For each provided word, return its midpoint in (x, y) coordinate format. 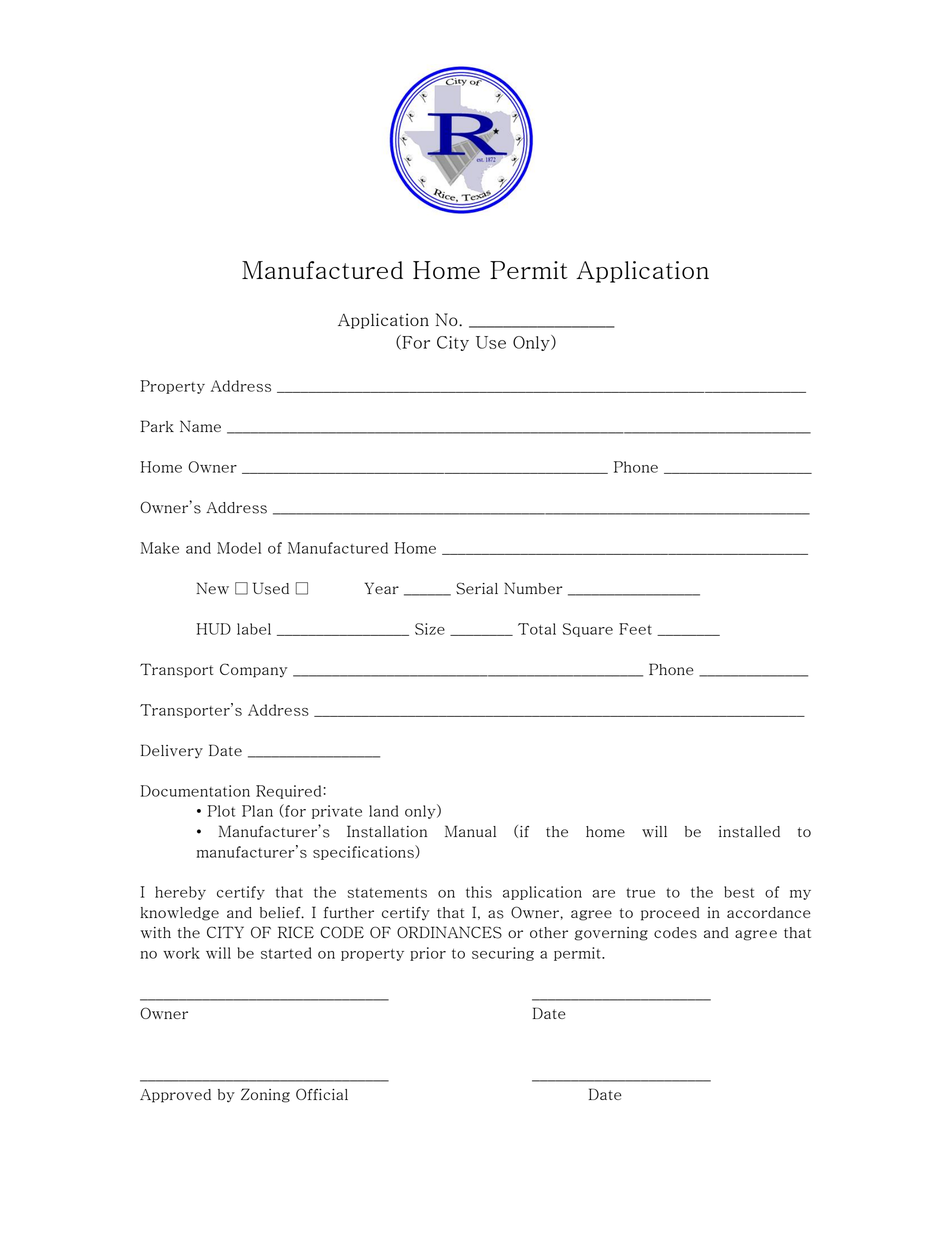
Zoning (265, 1095)
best (739, 892)
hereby (180, 893)
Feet (635, 629)
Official (322, 1094)
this (479, 892)
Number (533, 588)
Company (253, 670)
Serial (477, 588)
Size (430, 629)
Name (200, 426)
